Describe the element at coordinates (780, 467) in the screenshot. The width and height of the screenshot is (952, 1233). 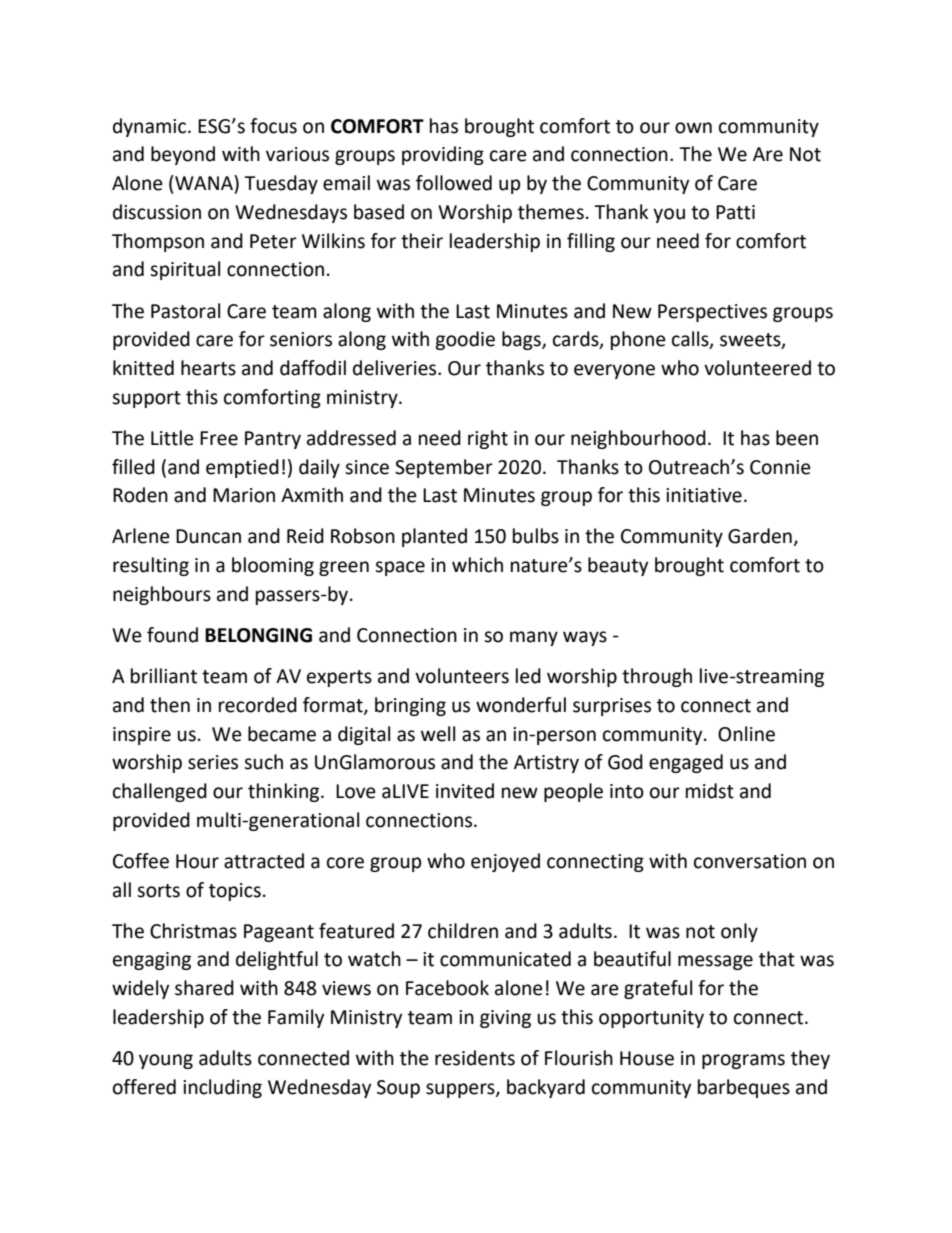
I see `Connie` at that location.
